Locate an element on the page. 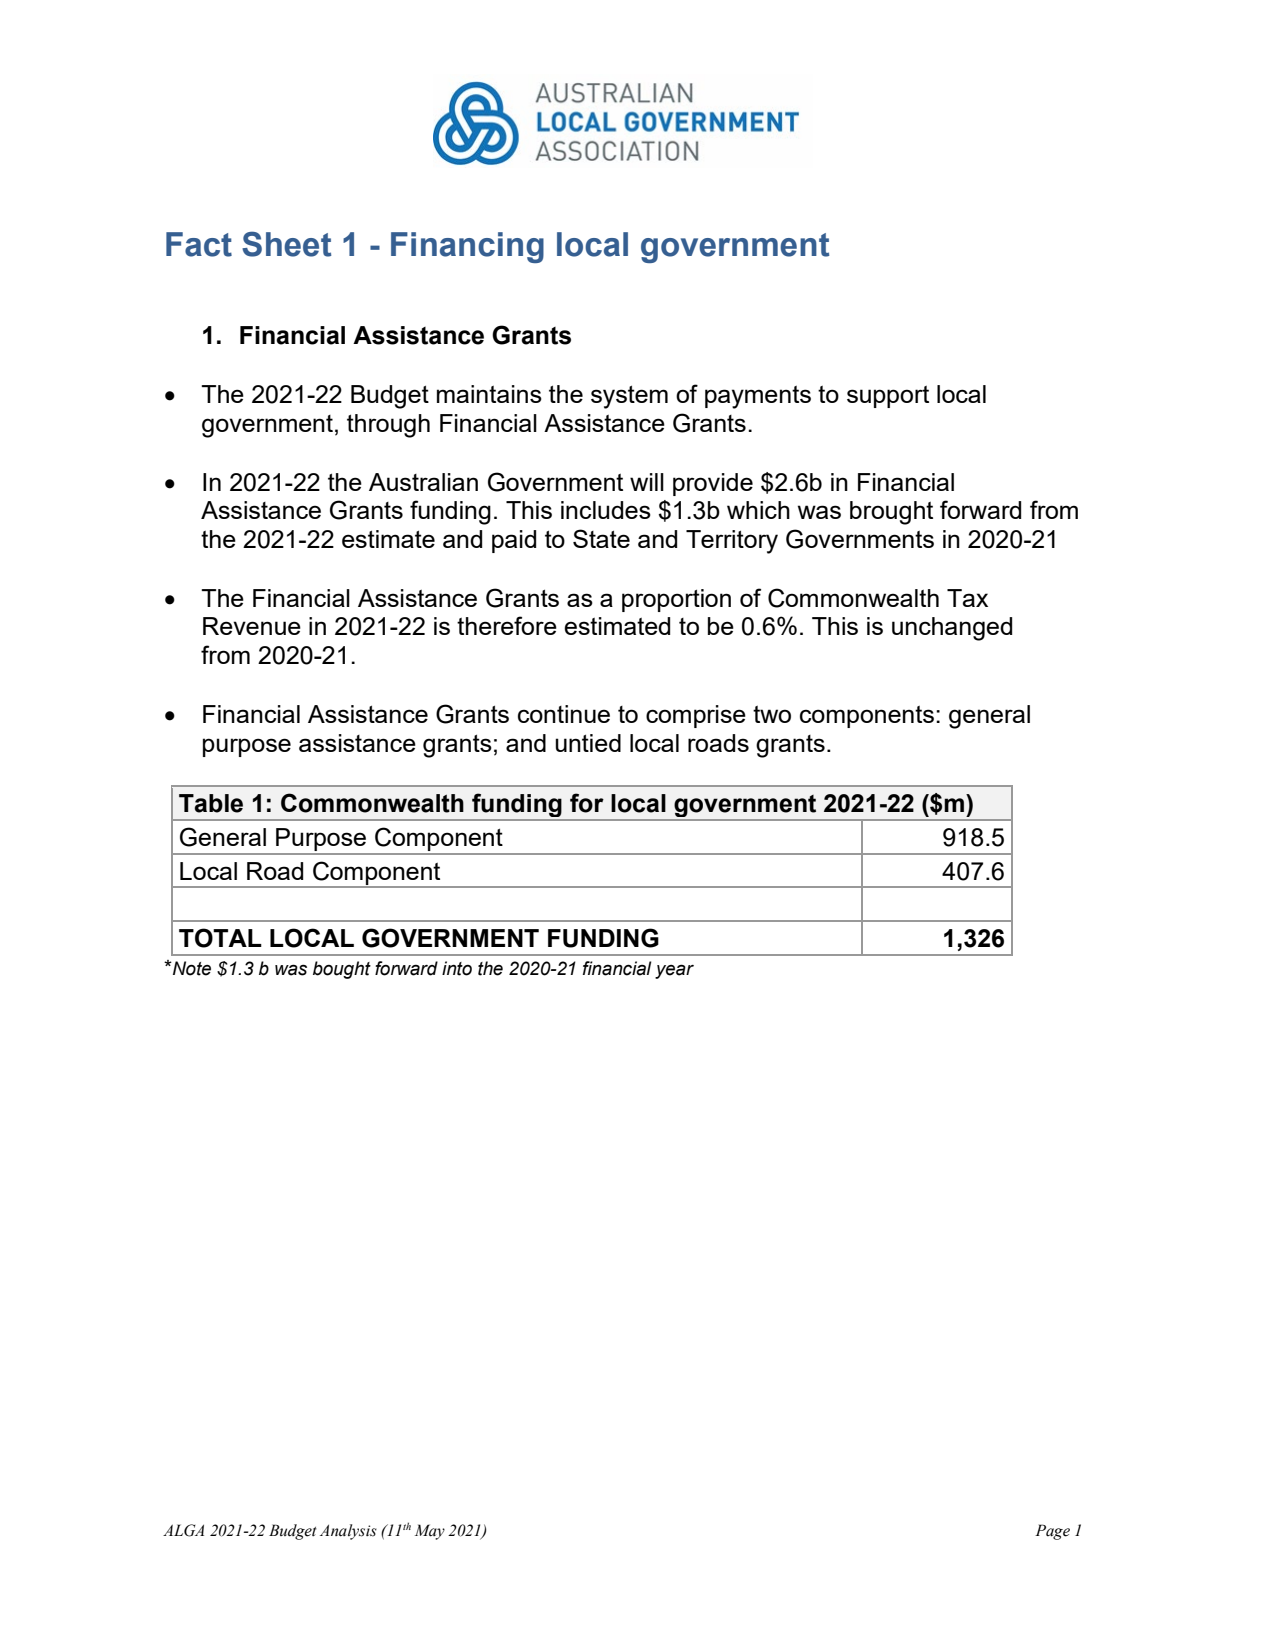  Page is located at coordinates (1052, 1532).
